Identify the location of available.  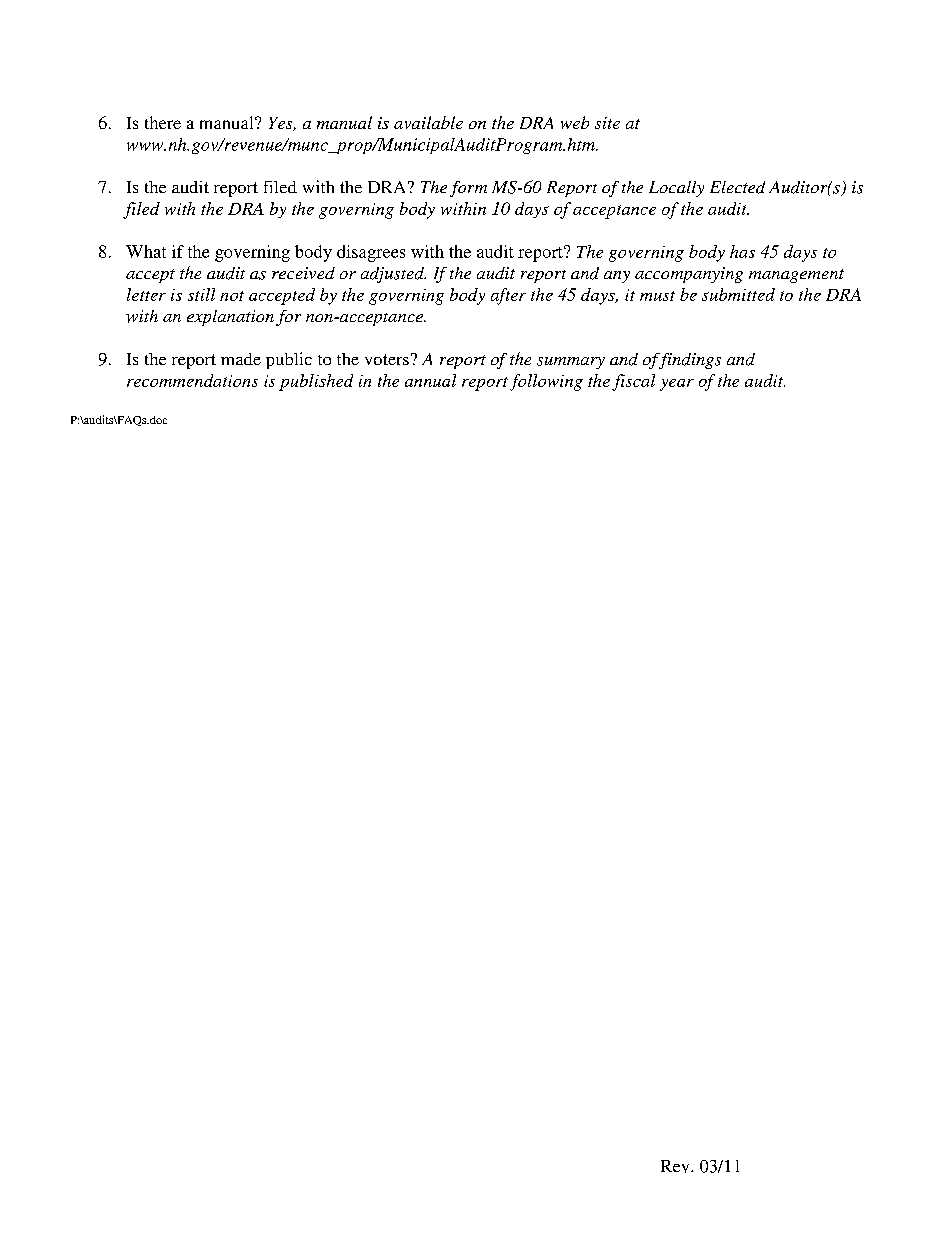
(428, 122).
